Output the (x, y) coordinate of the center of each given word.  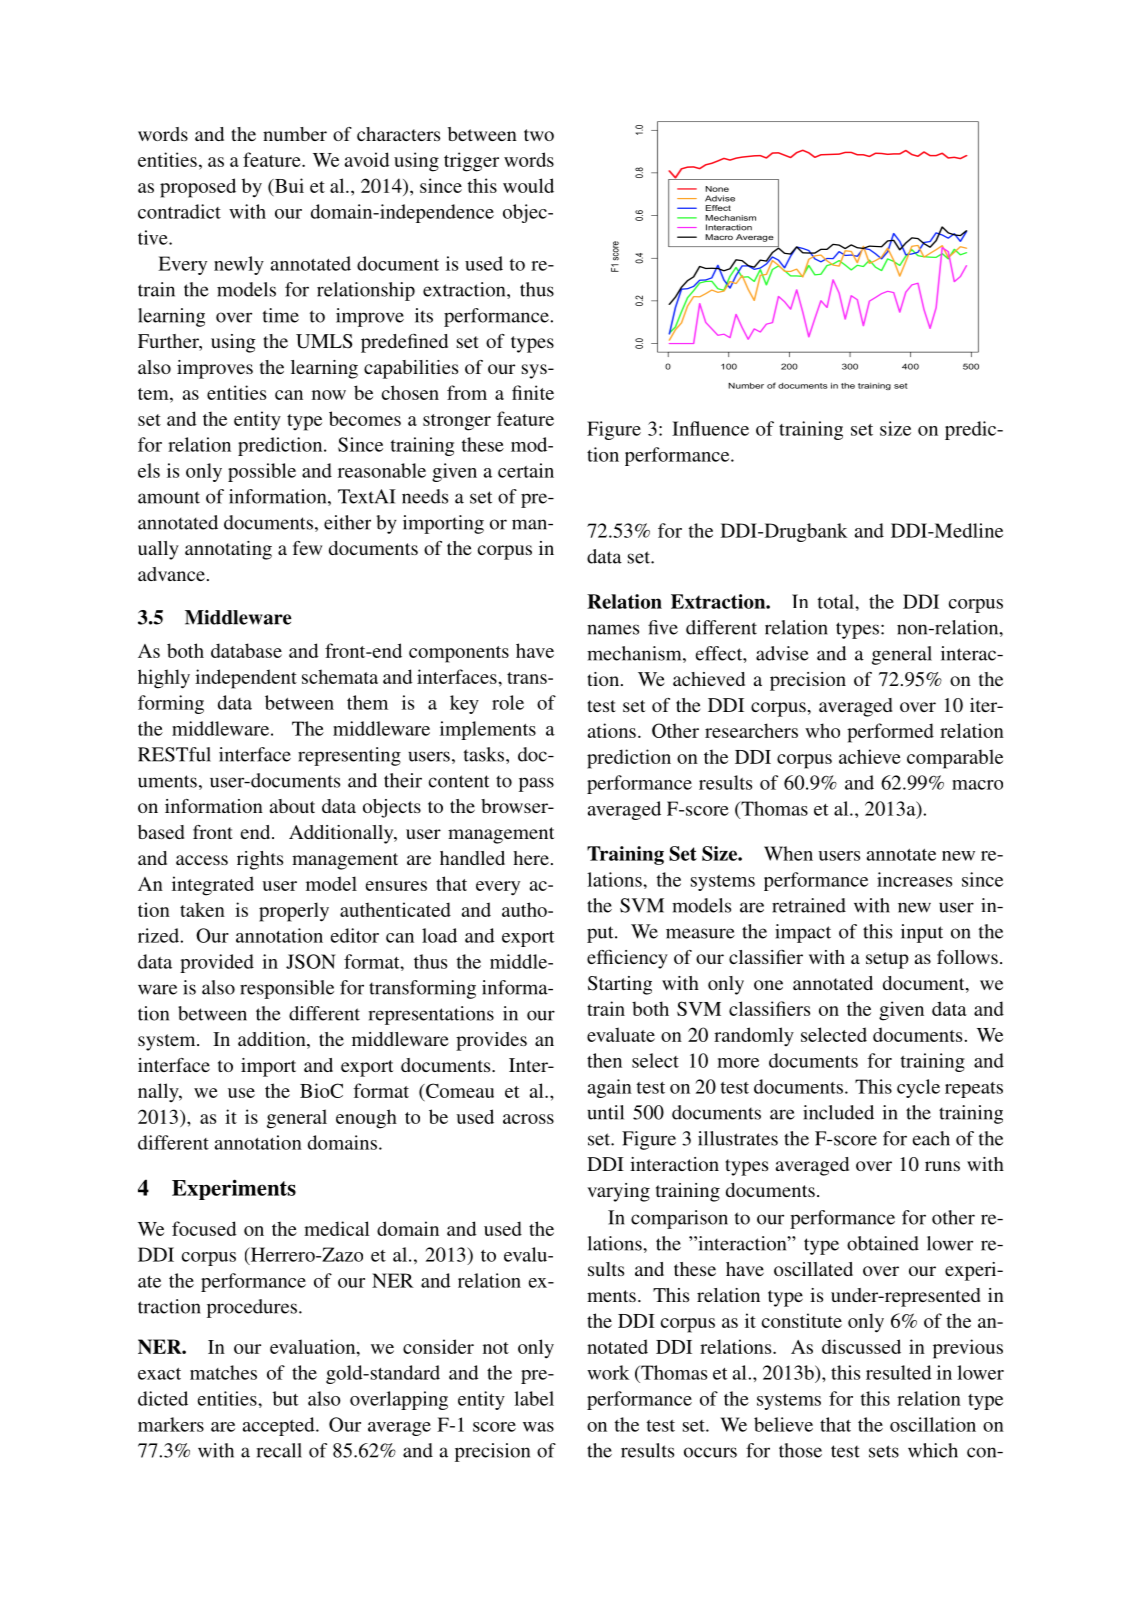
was (538, 1427)
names (613, 629)
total (837, 601)
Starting (620, 985)
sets (884, 1451)
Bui (288, 185)
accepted (280, 1426)
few (307, 548)
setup (887, 960)
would (528, 185)
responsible (287, 989)
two (539, 135)
